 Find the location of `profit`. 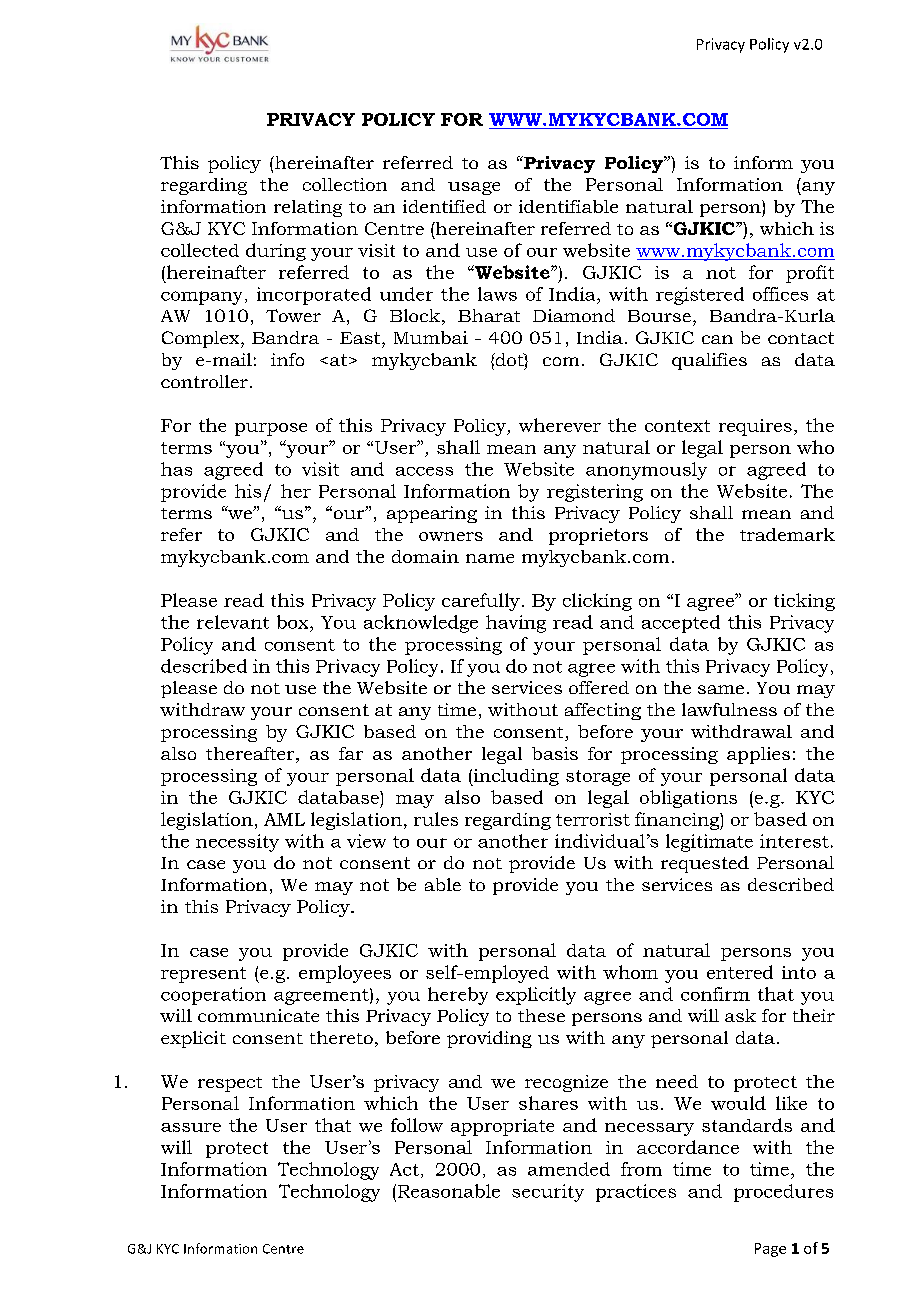

profit is located at coordinates (810, 274).
